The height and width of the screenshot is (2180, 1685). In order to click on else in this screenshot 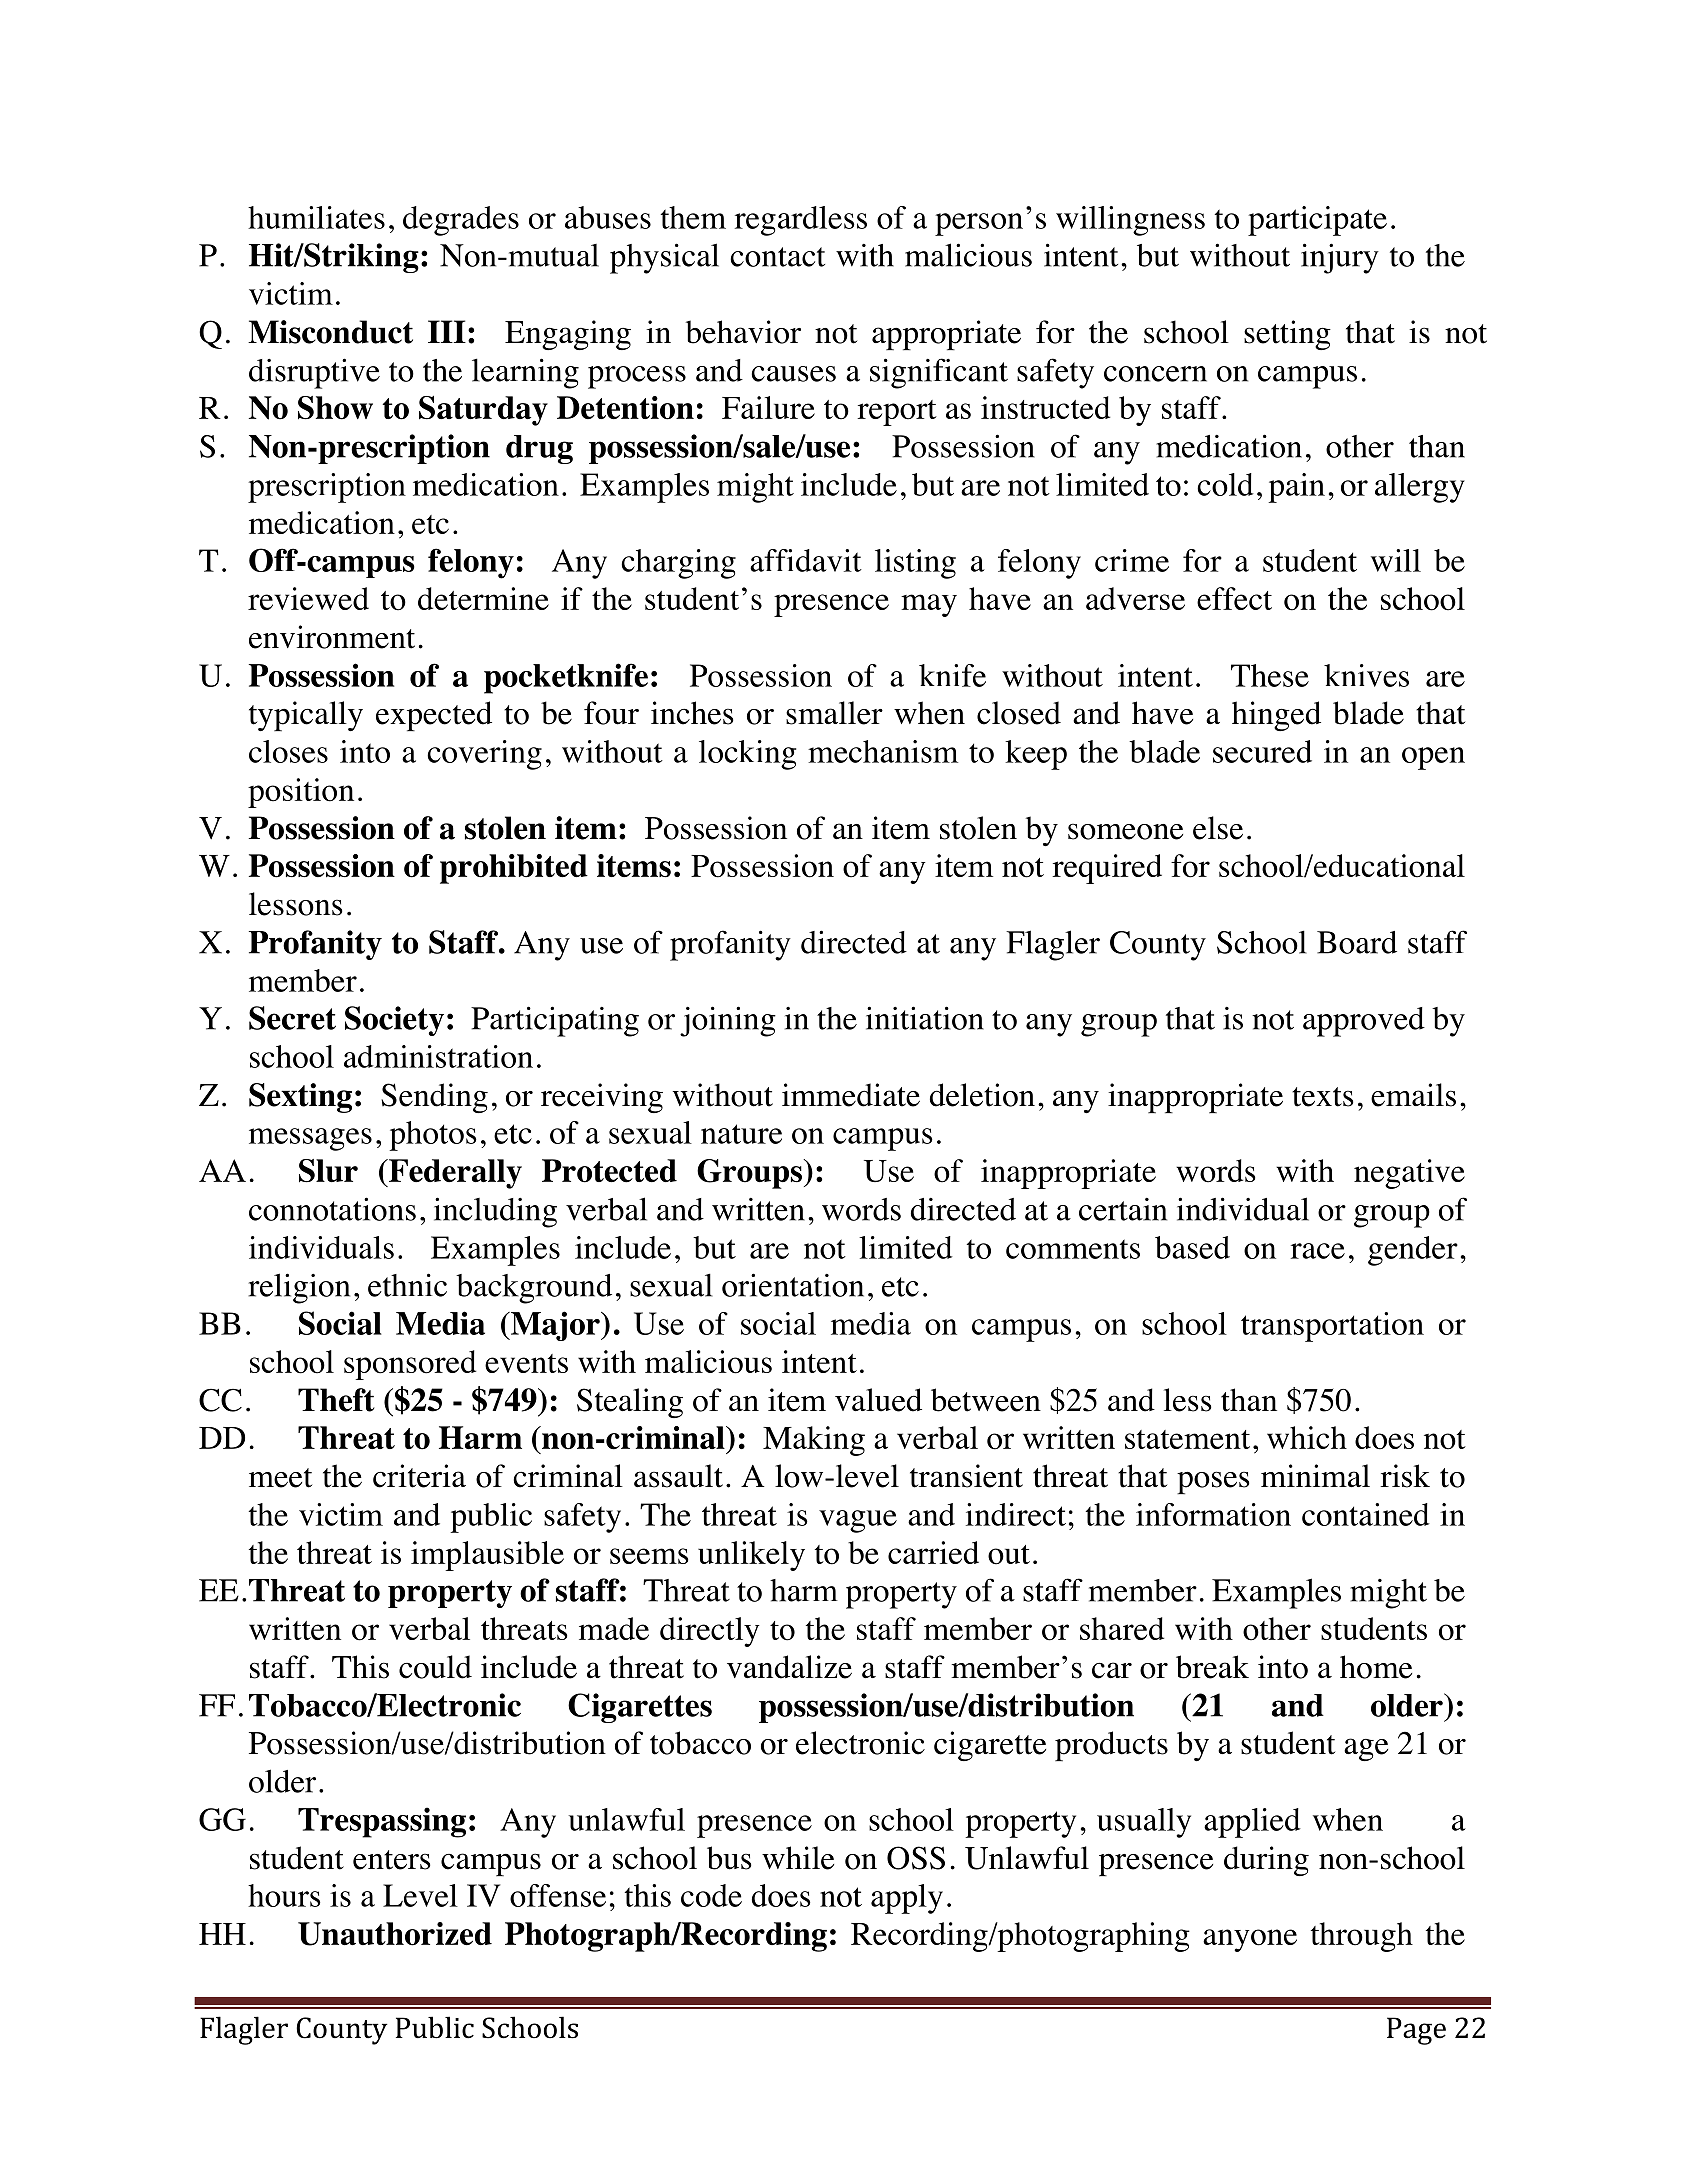, I will do `click(1218, 828)`.
